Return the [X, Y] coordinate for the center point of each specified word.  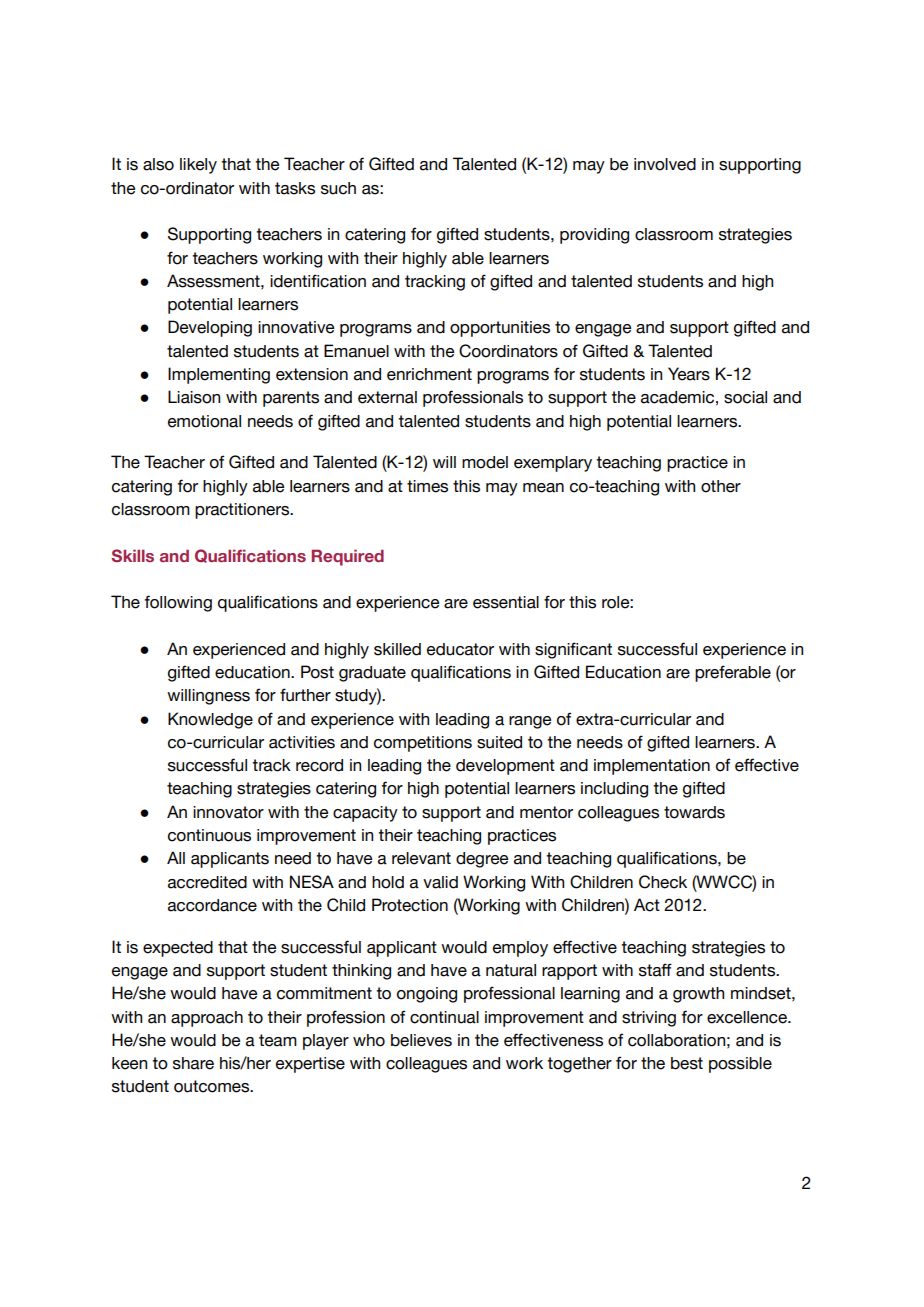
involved [665, 164]
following [178, 603]
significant [573, 650]
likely [198, 166]
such [338, 188]
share [193, 1063]
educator [460, 649]
